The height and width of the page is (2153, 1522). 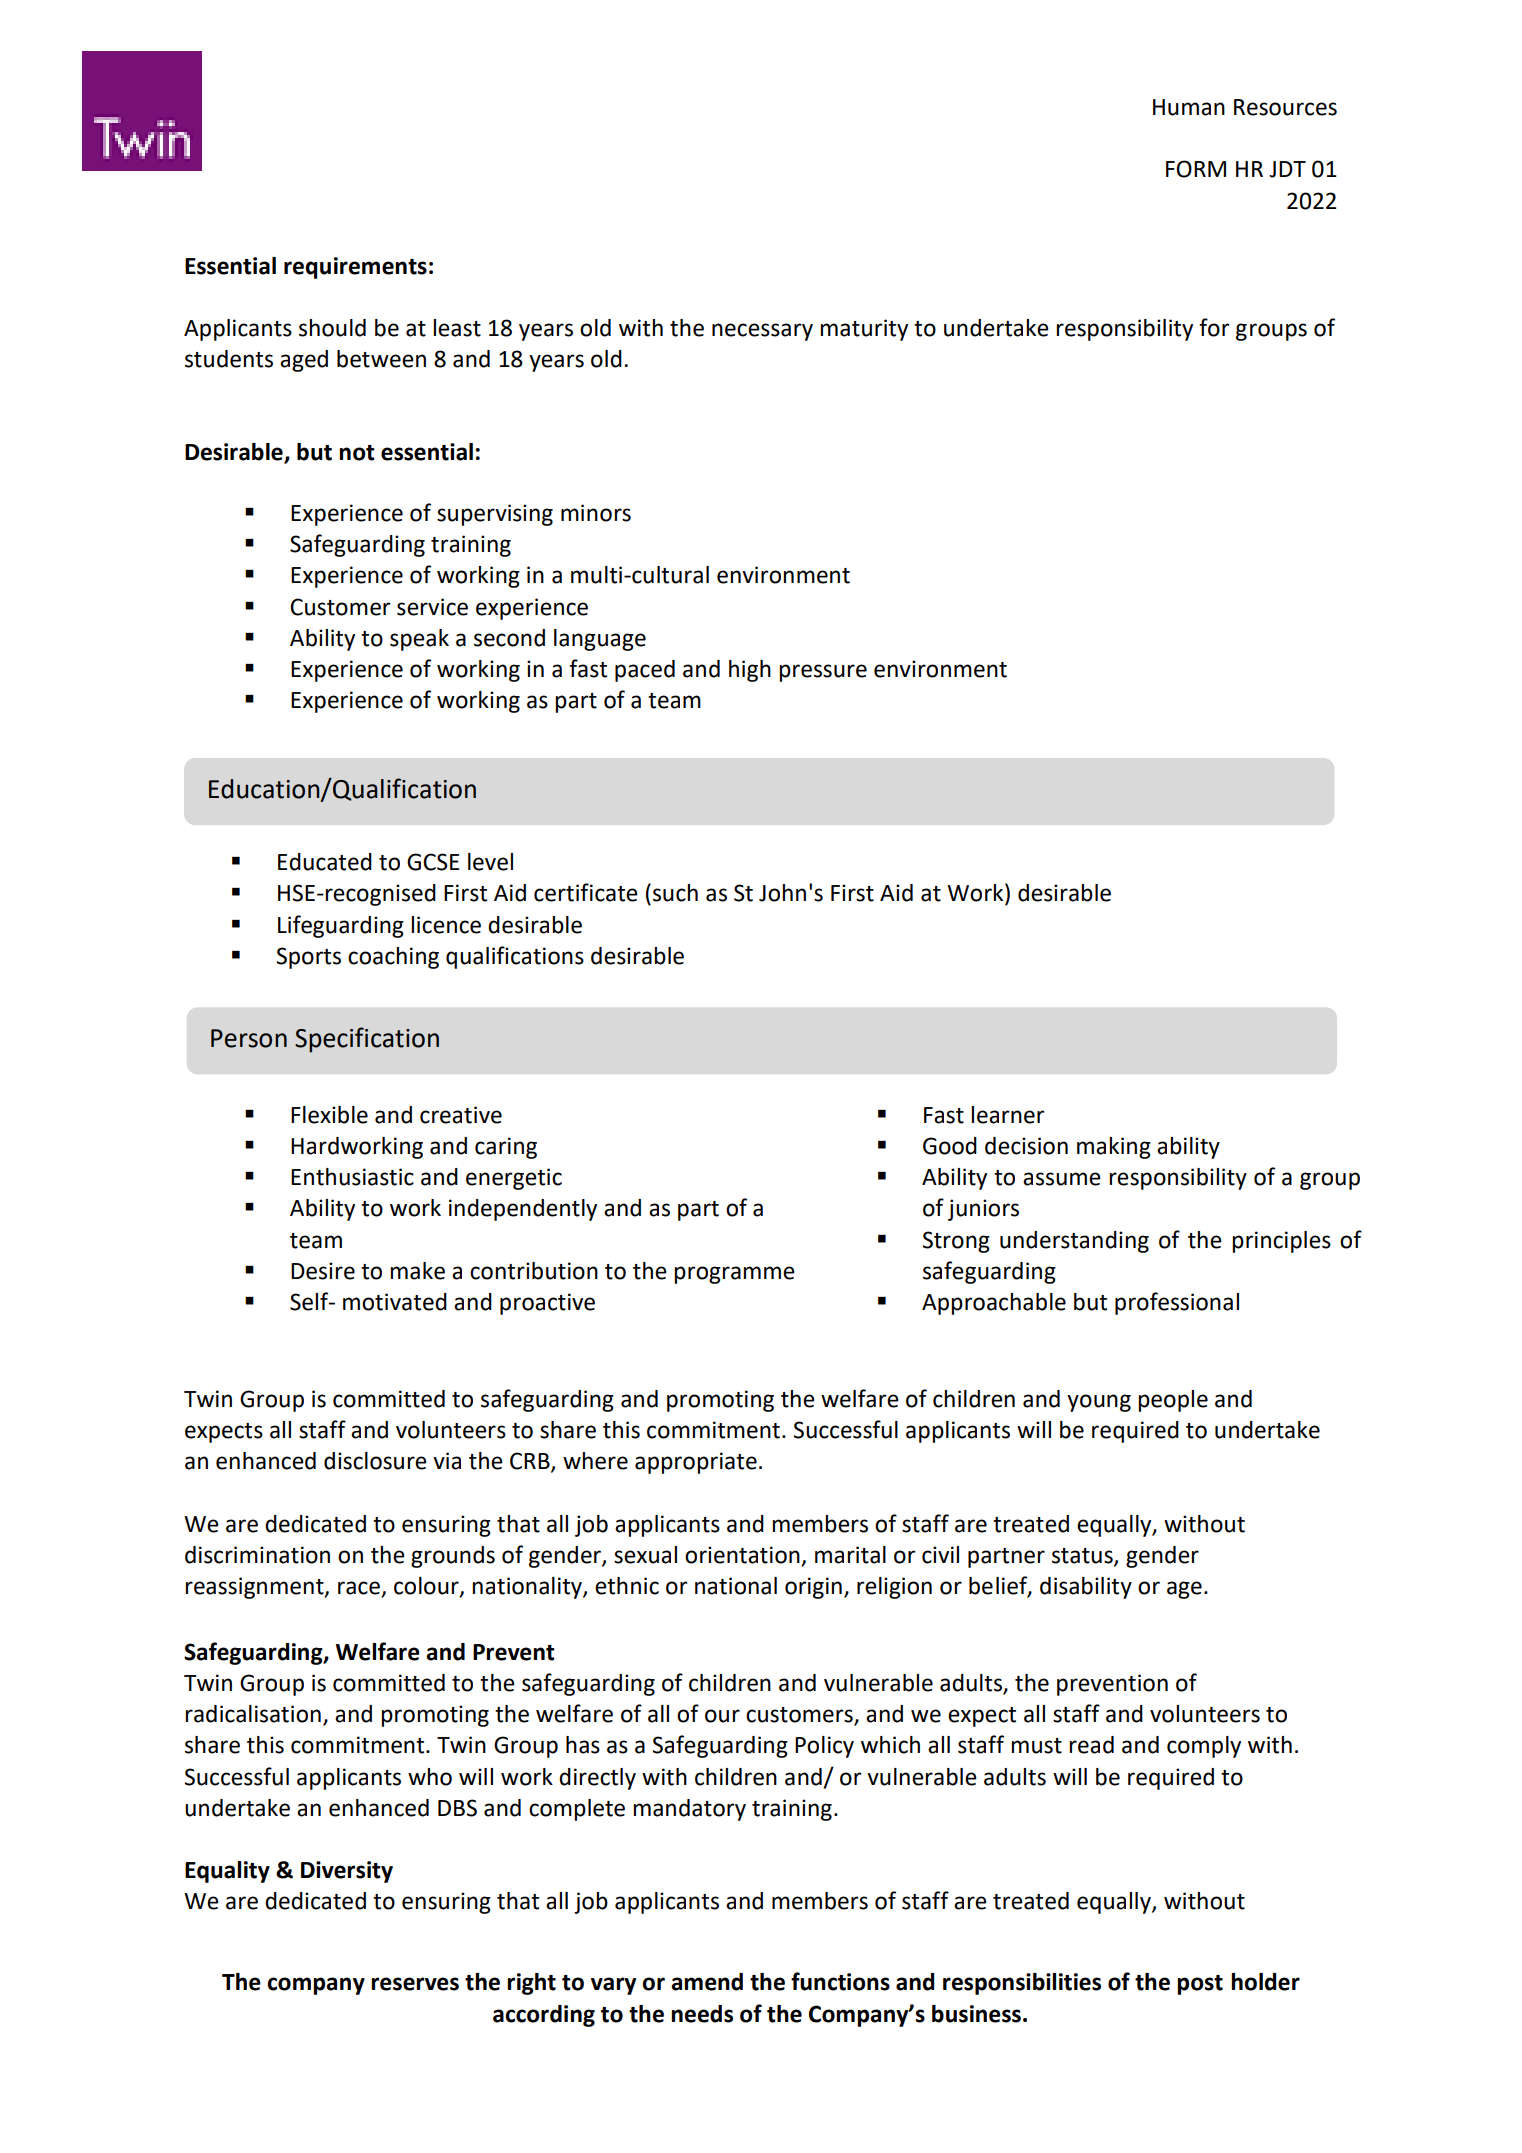 What do you see at coordinates (375, 1461) in the page?
I see `disclosure` at bounding box center [375, 1461].
